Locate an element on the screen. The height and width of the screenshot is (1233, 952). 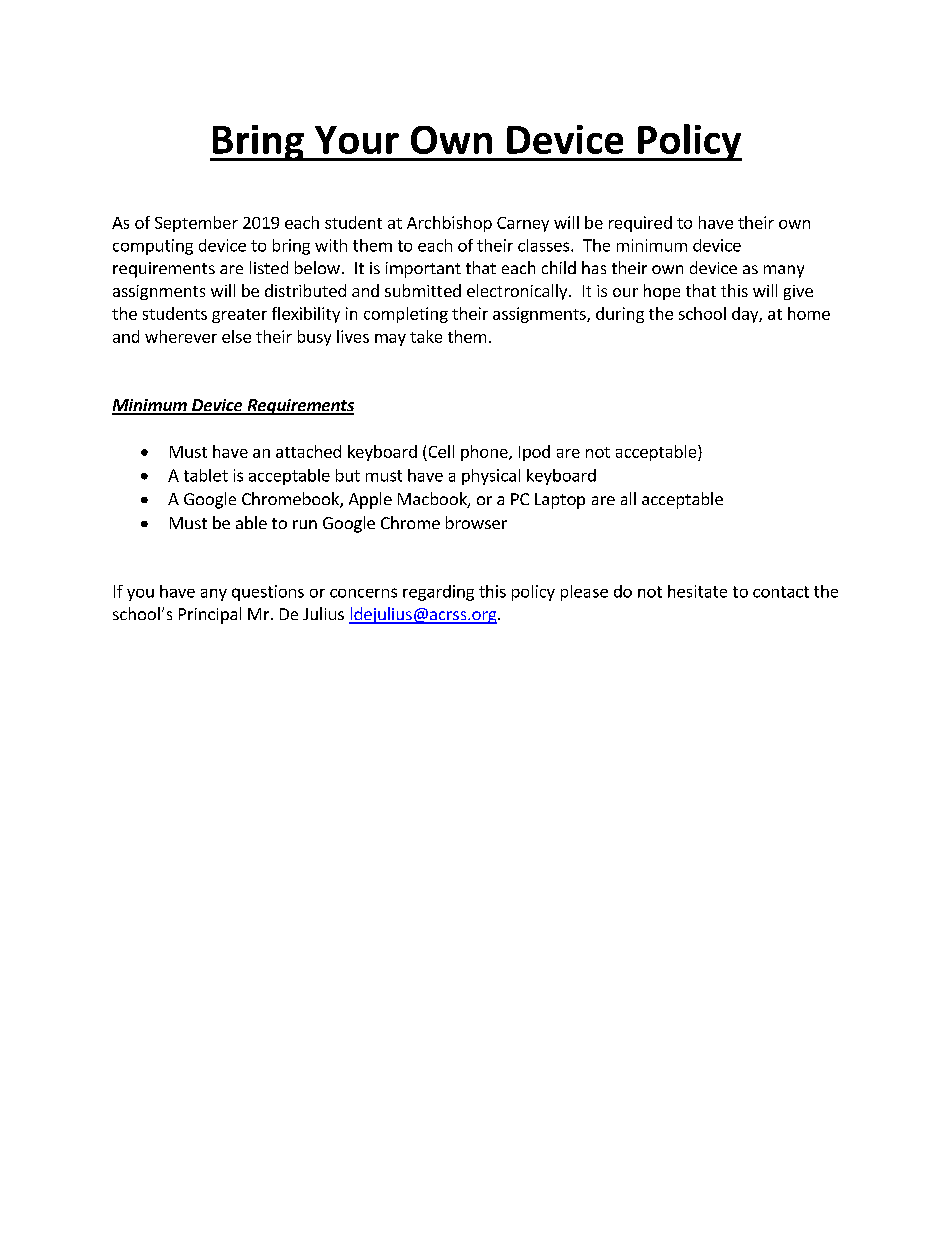
Ipod is located at coordinates (534, 453).
